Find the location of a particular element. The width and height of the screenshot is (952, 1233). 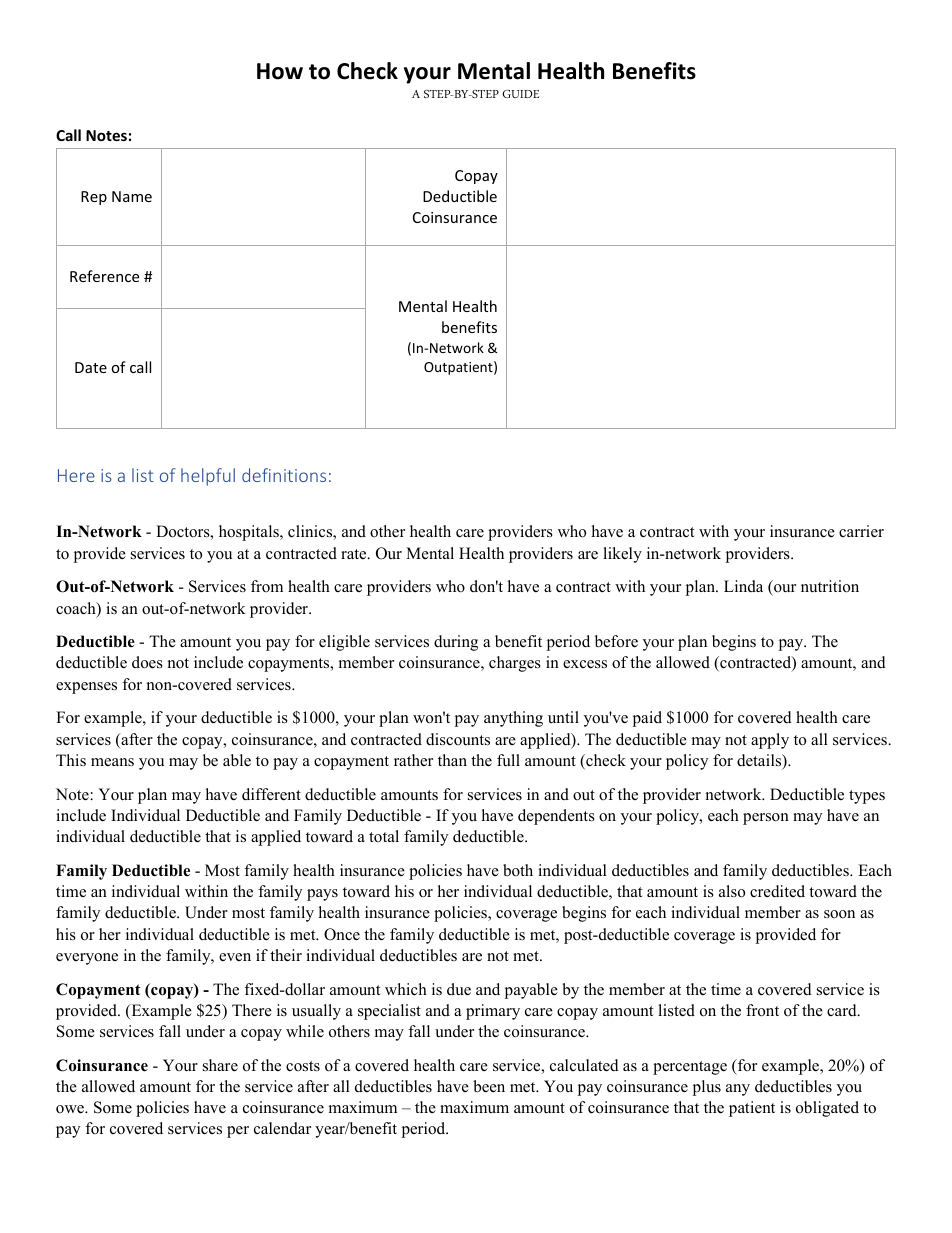

Name is located at coordinates (132, 196).
